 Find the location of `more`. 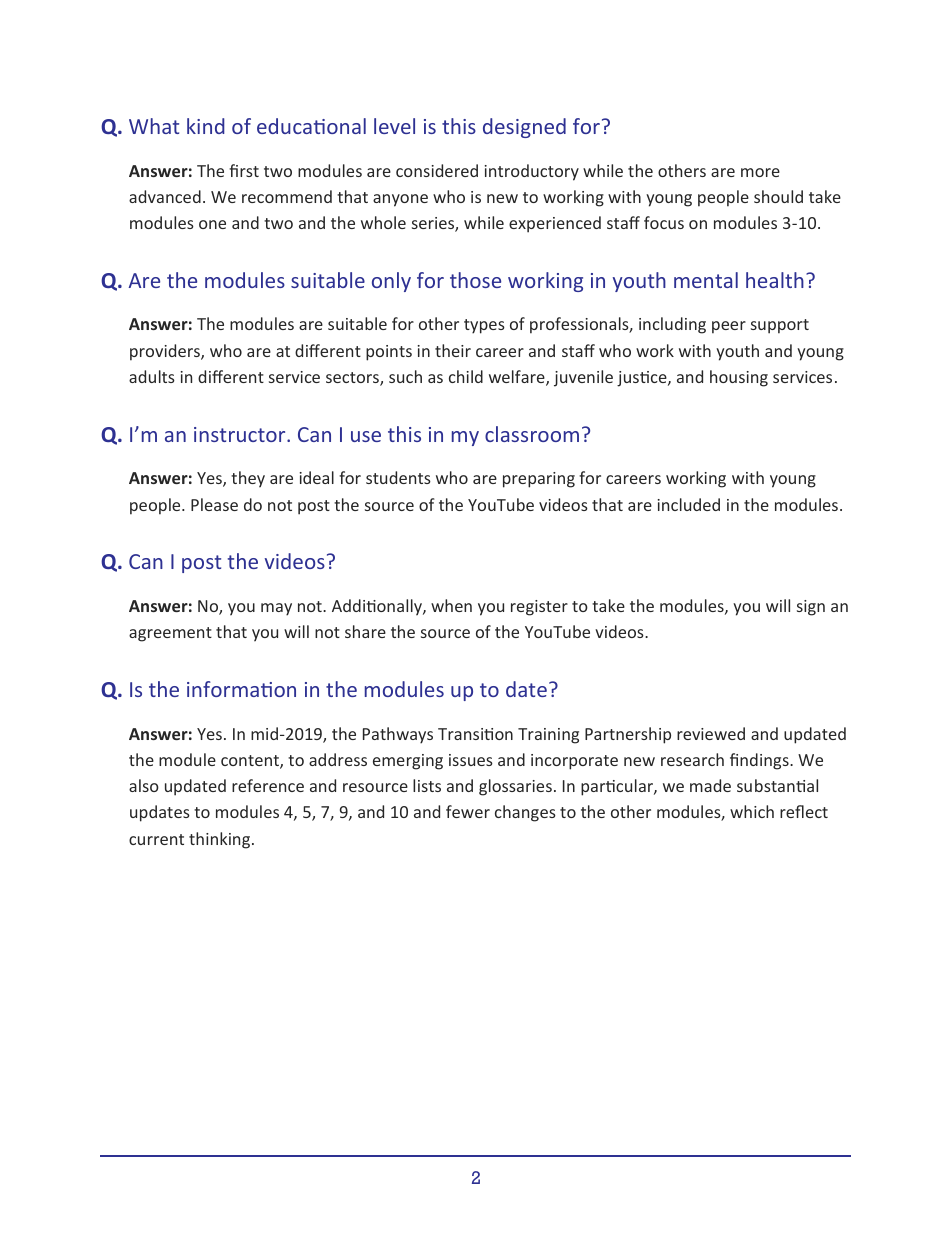

more is located at coordinates (760, 172).
